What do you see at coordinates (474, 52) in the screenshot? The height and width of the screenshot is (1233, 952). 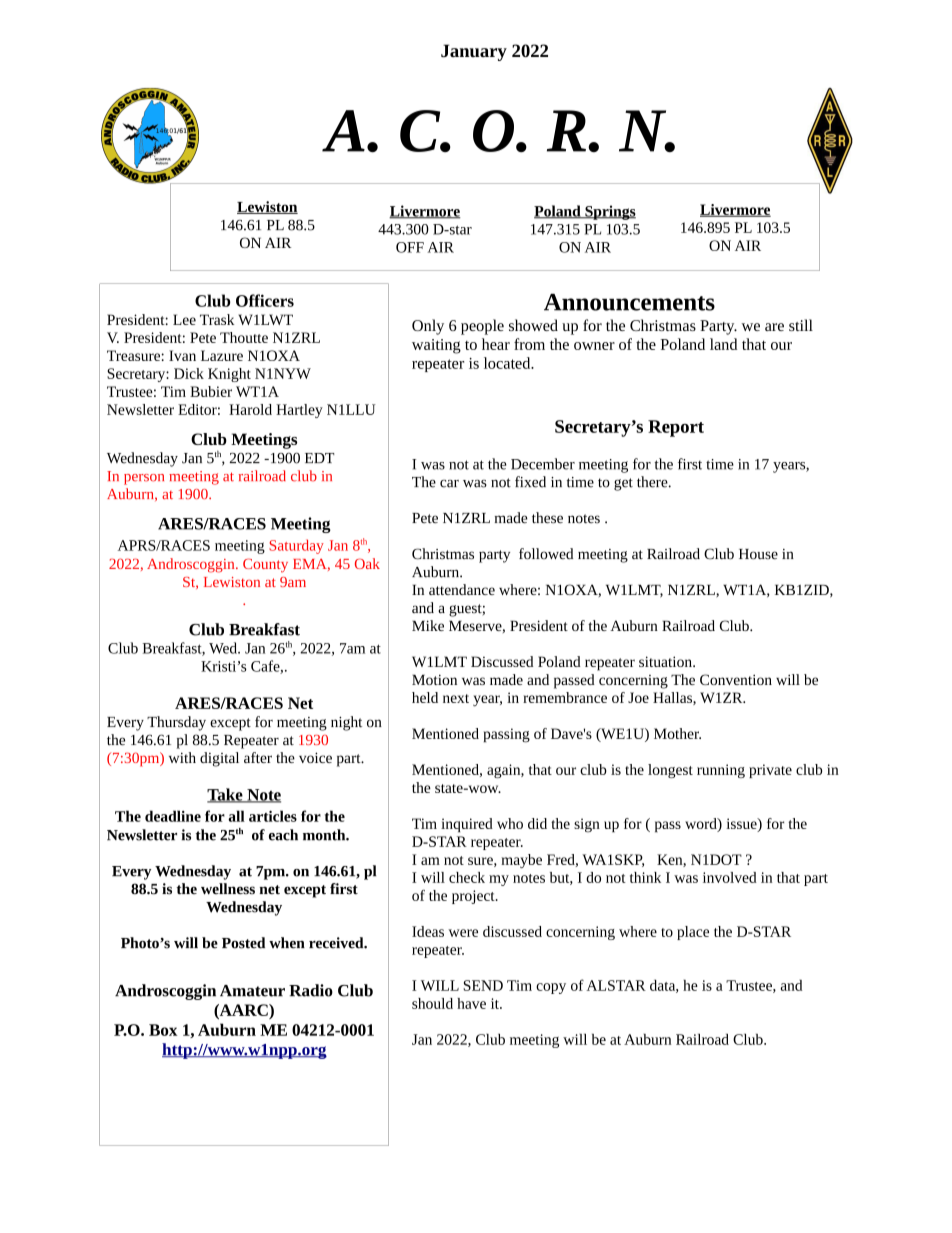 I see `January` at bounding box center [474, 52].
